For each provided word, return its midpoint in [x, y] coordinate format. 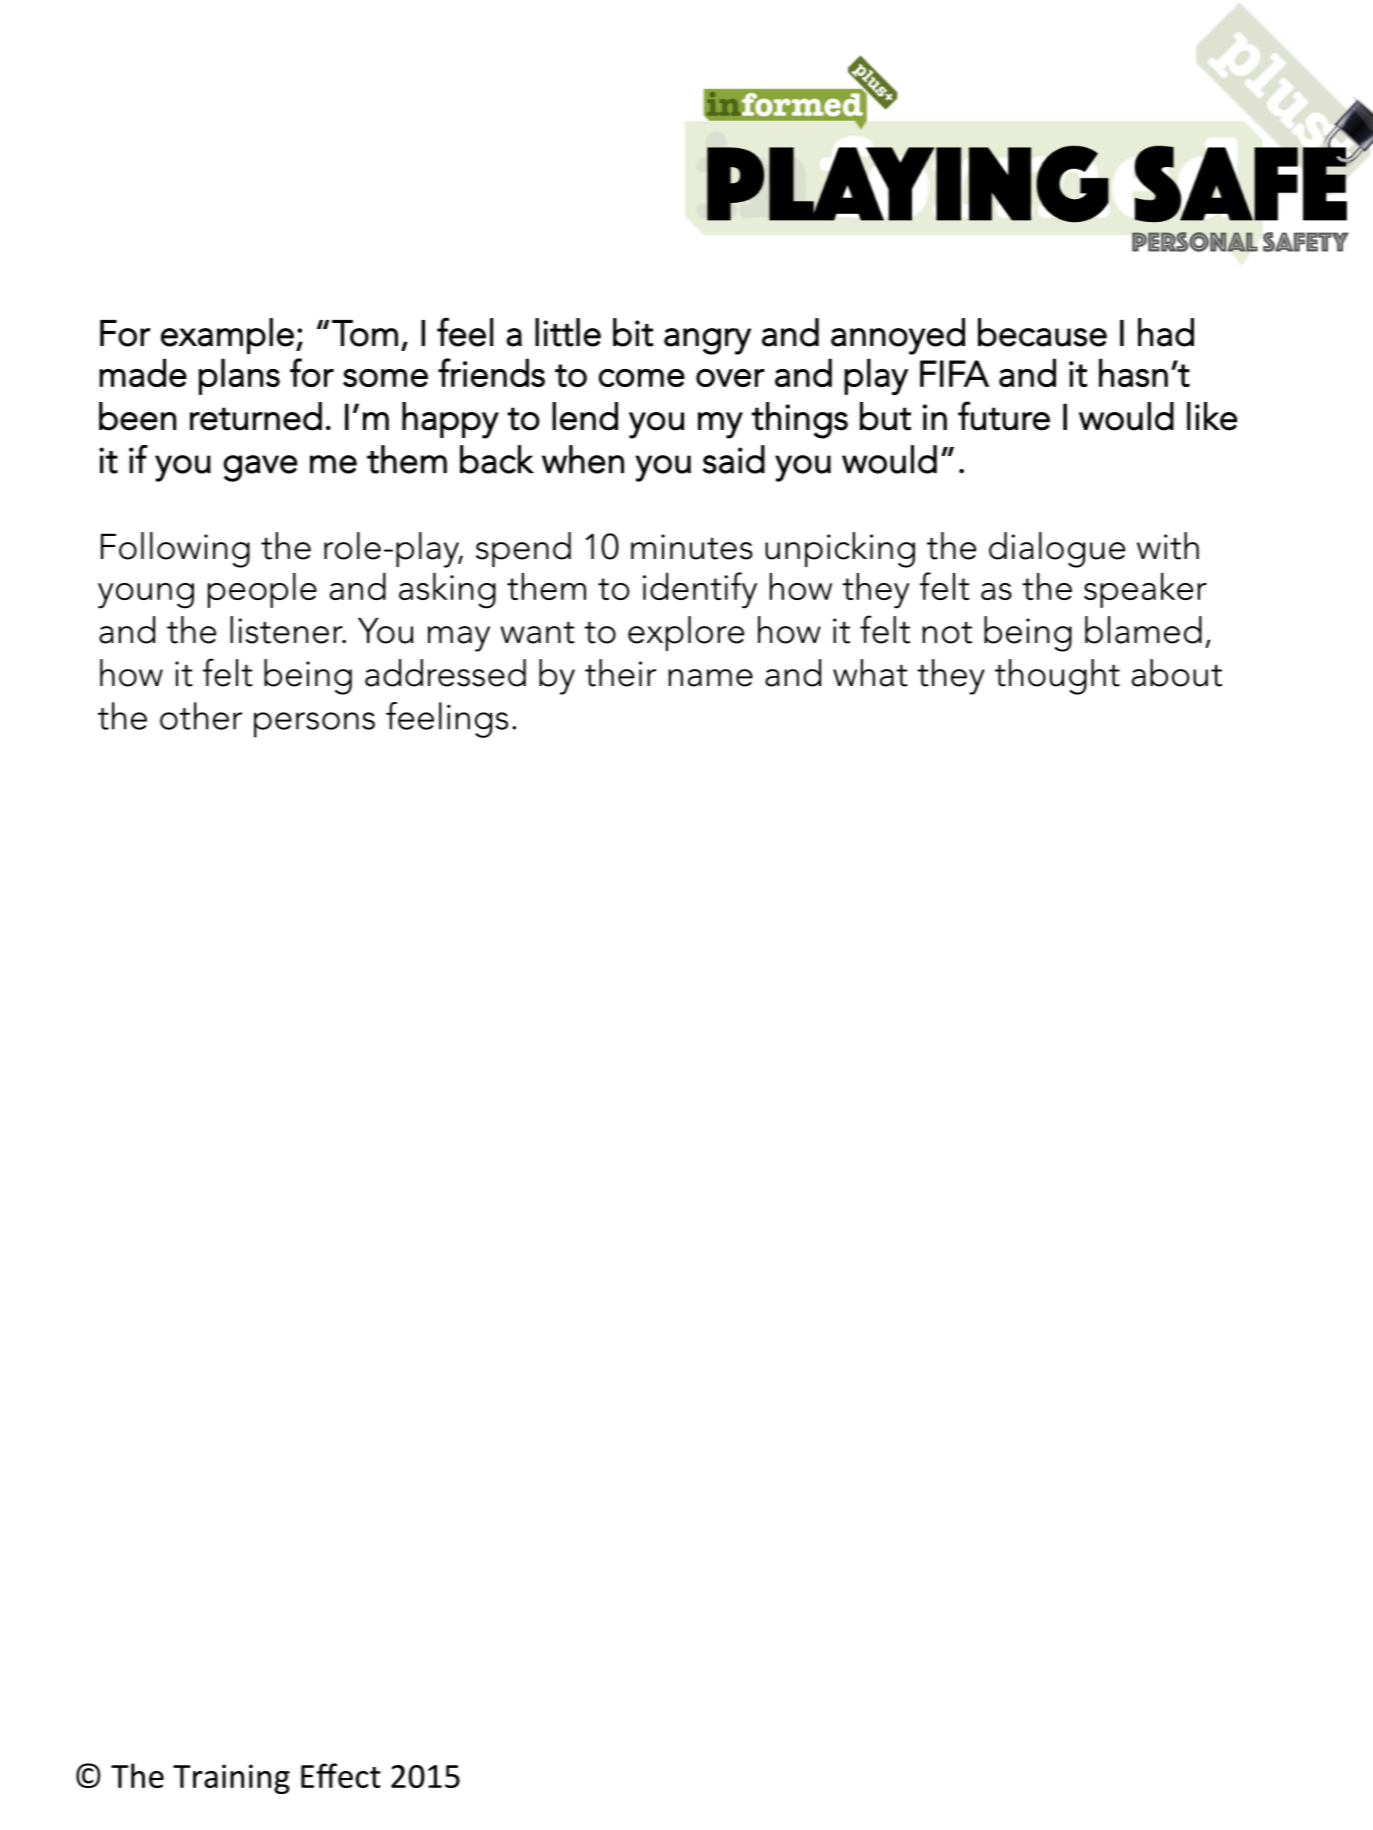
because [1042, 332]
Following [175, 550]
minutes [692, 547]
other [201, 716]
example [227, 336]
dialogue [1057, 550]
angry [707, 341]
